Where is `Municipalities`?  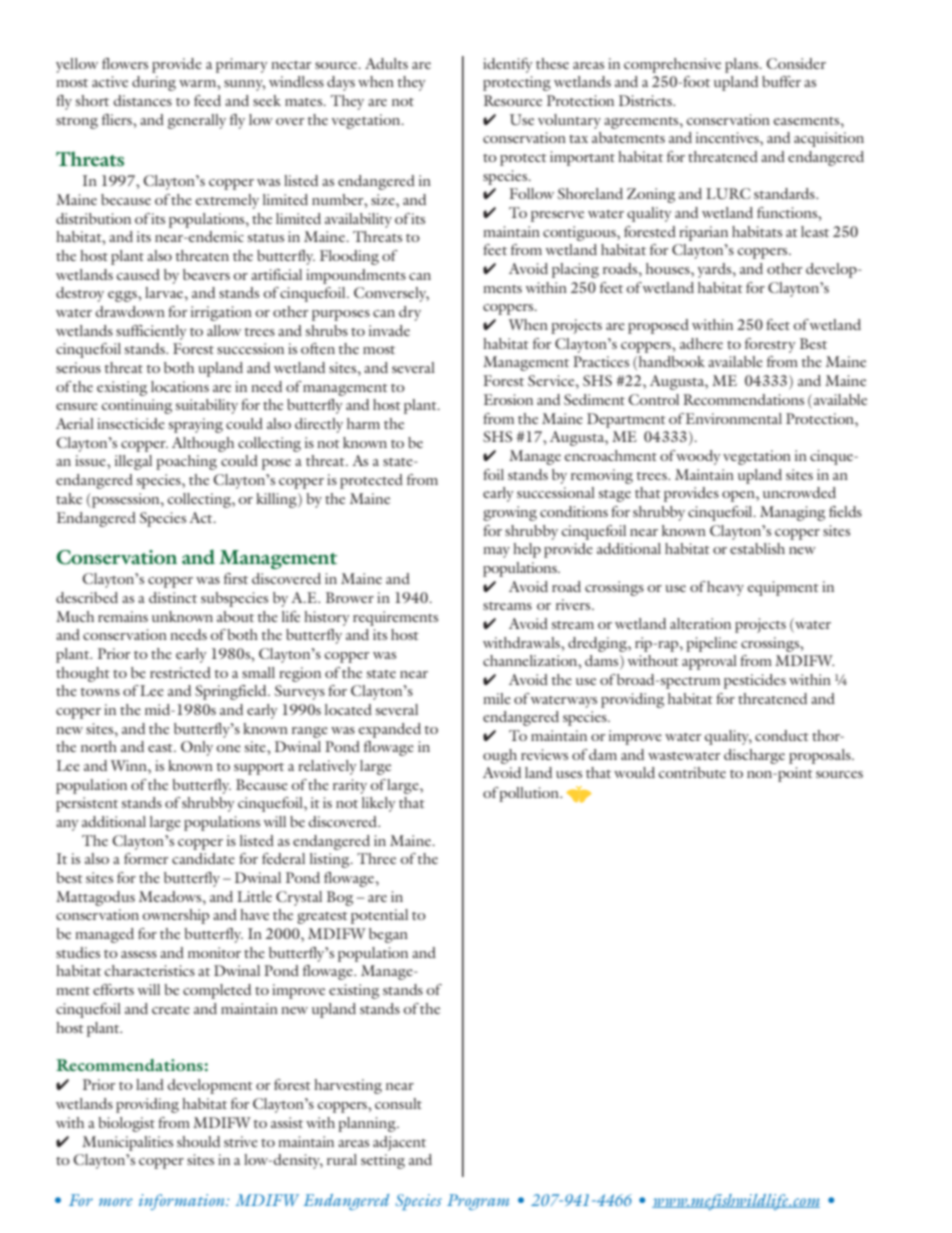
Municipalities is located at coordinates (127, 1143).
